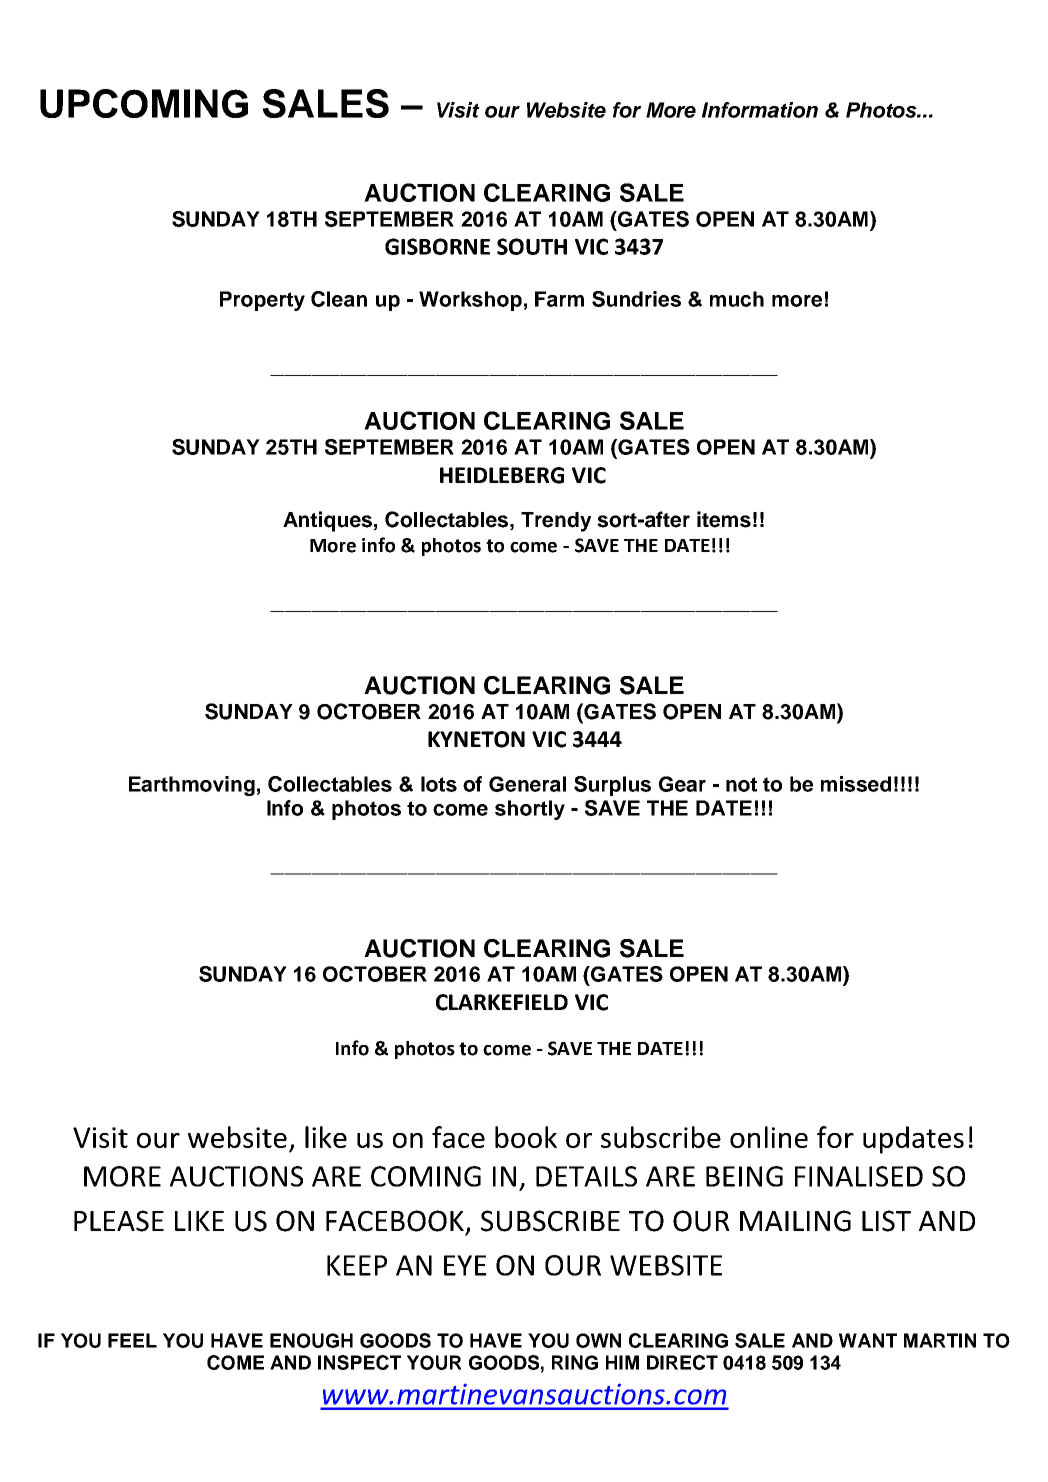  What do you see at coordinates (439, 784) in the page?
I see `lots` at bounding box center [439, 784].
